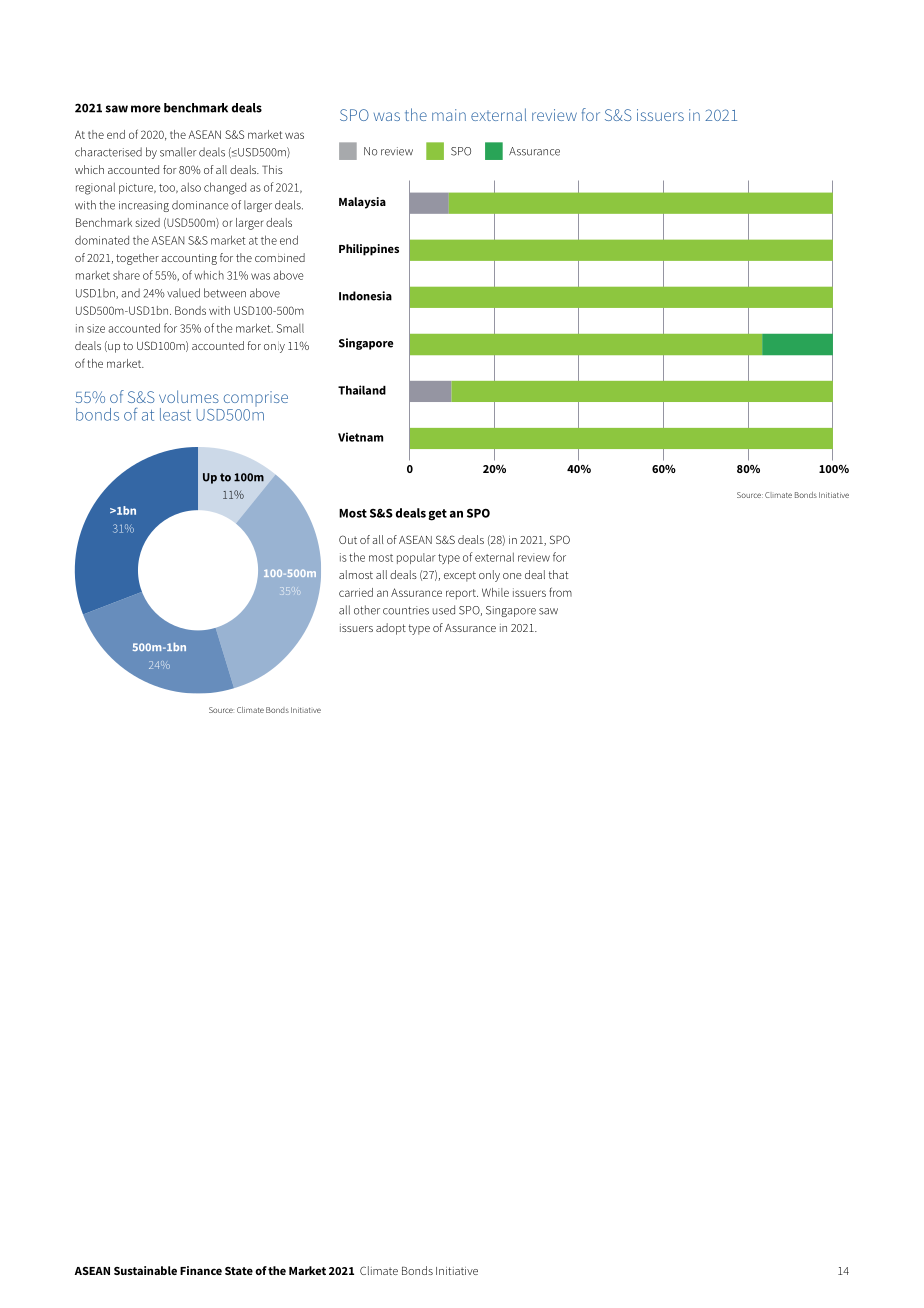 The height and width of the image is (1308, 924). Describe the element at coordinates (367, 610) in the image. I see `other` at that location.
